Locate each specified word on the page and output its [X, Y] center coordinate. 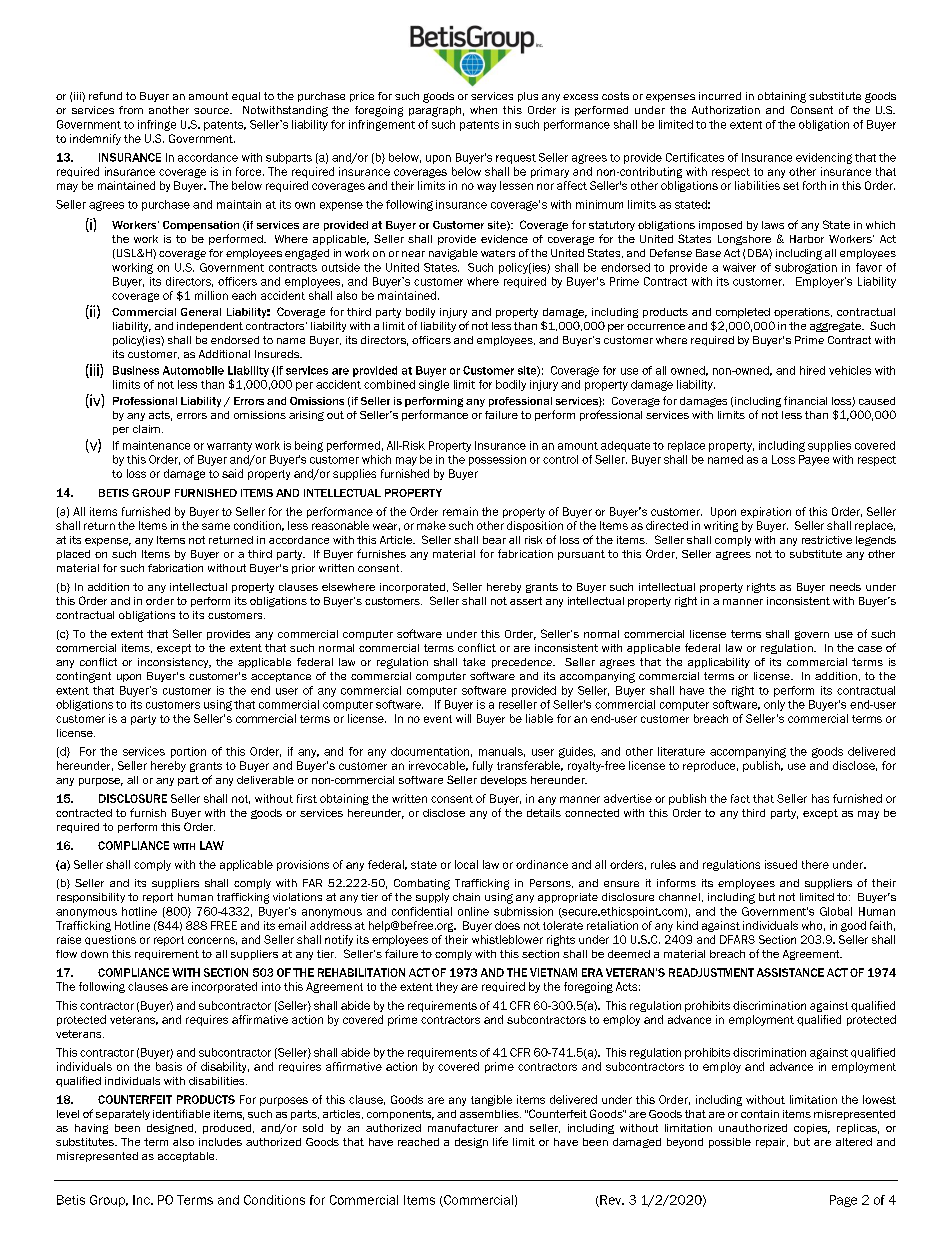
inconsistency [174, 663]
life [500, 1141]
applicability [719, 663]
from [131, 110]
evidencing [824, 158]
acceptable [187, 1157]
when [483, 110]
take [474, 662]
